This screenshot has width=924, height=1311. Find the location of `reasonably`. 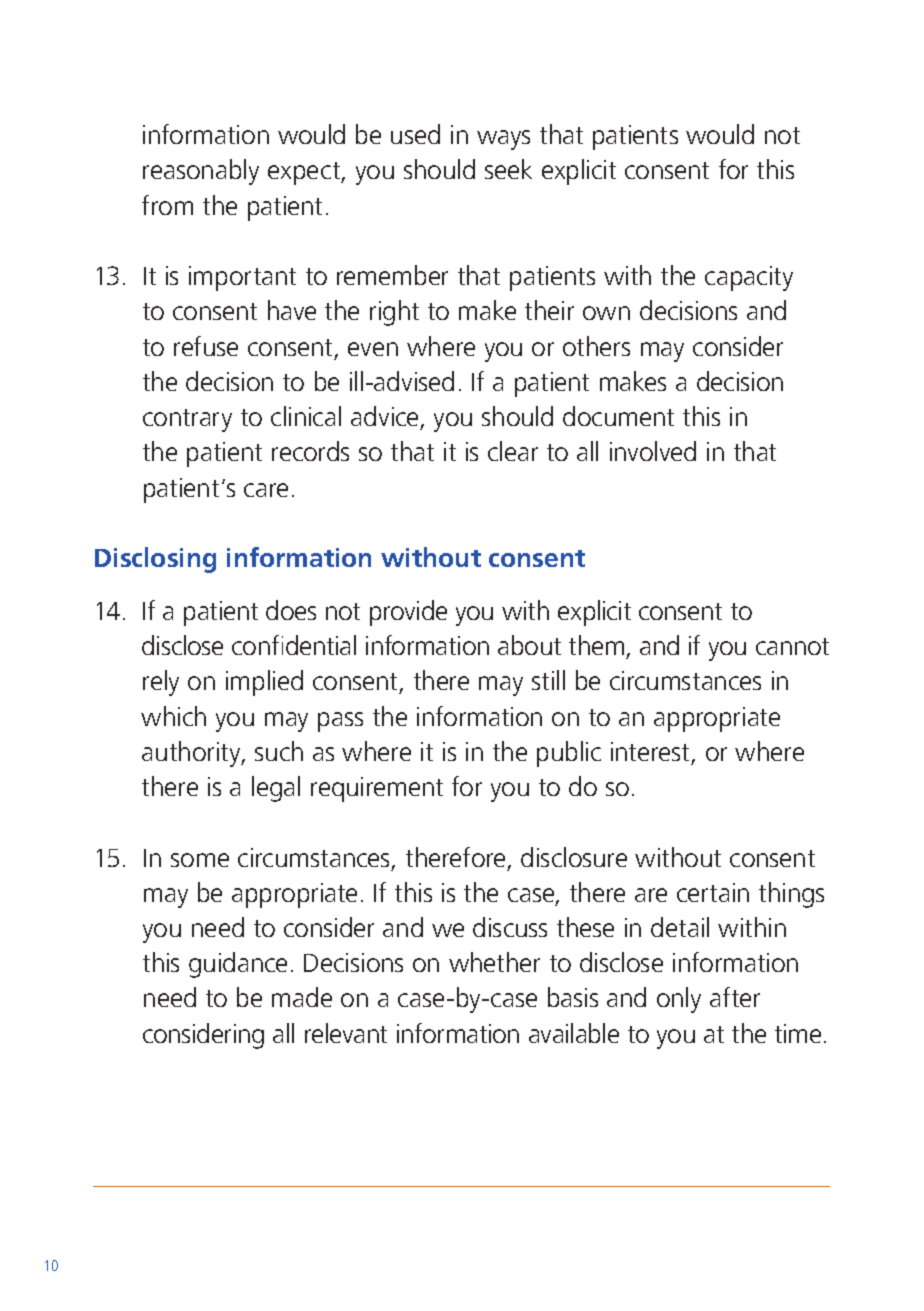

reasonably is located at coordinates (201, 172).
